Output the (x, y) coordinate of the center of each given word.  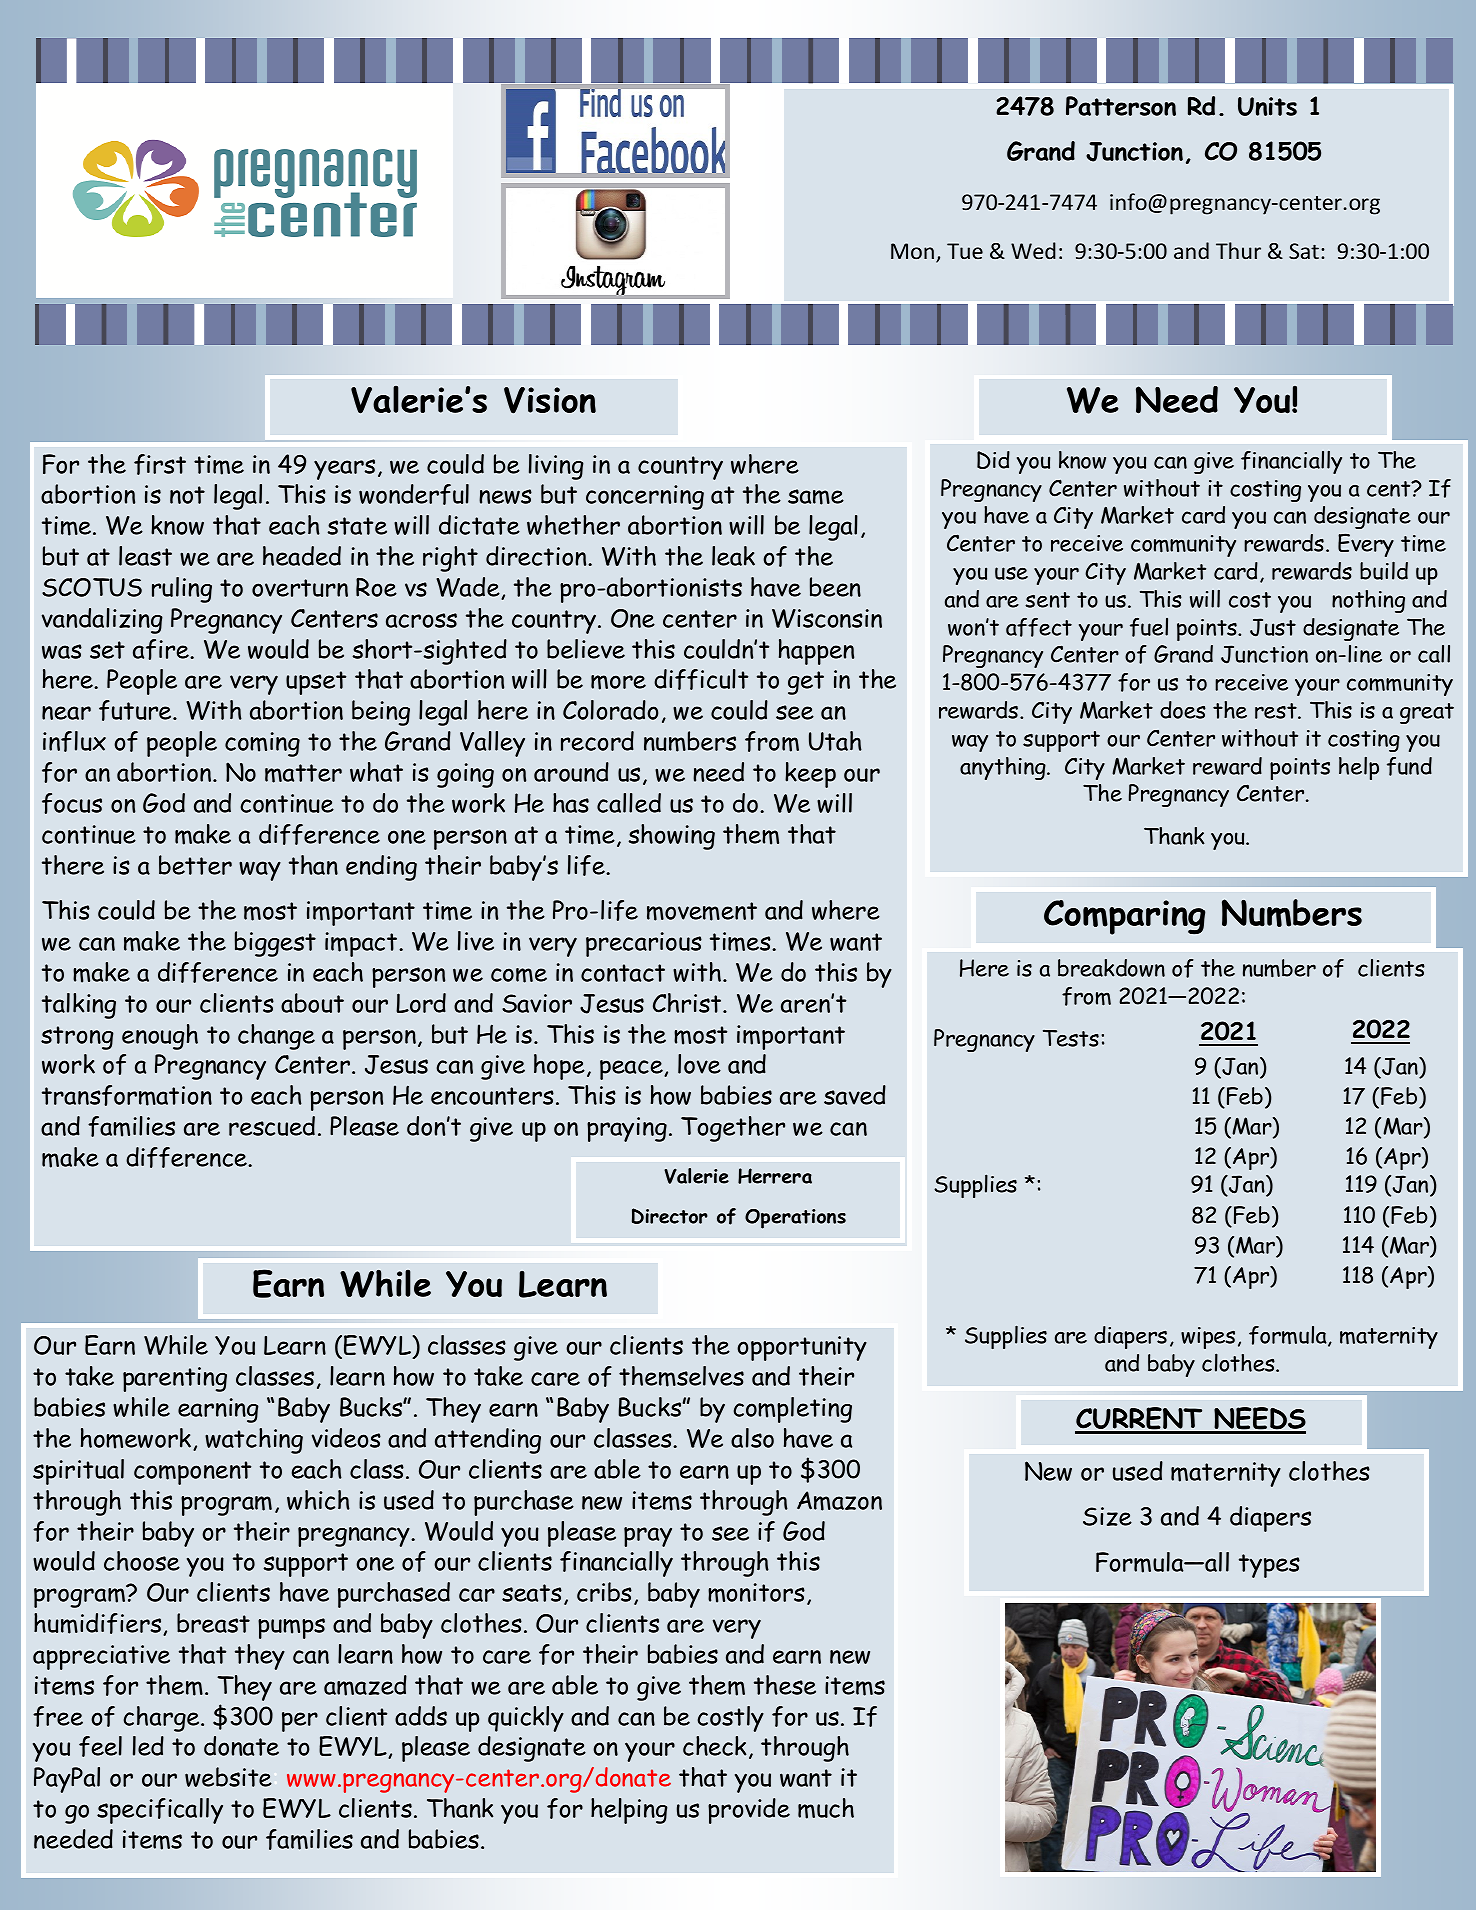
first (160, 464)
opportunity (802, 1348)
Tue (965, 251)
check (715, 1746)
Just (1273, 627)
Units (1267, 106)
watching (254, 1441)
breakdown (1111, 968)
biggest (275, 944)
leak (733, 556)
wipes (1208, 1338)
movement (702, 911)
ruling (182, 590)
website (228, 1777)
